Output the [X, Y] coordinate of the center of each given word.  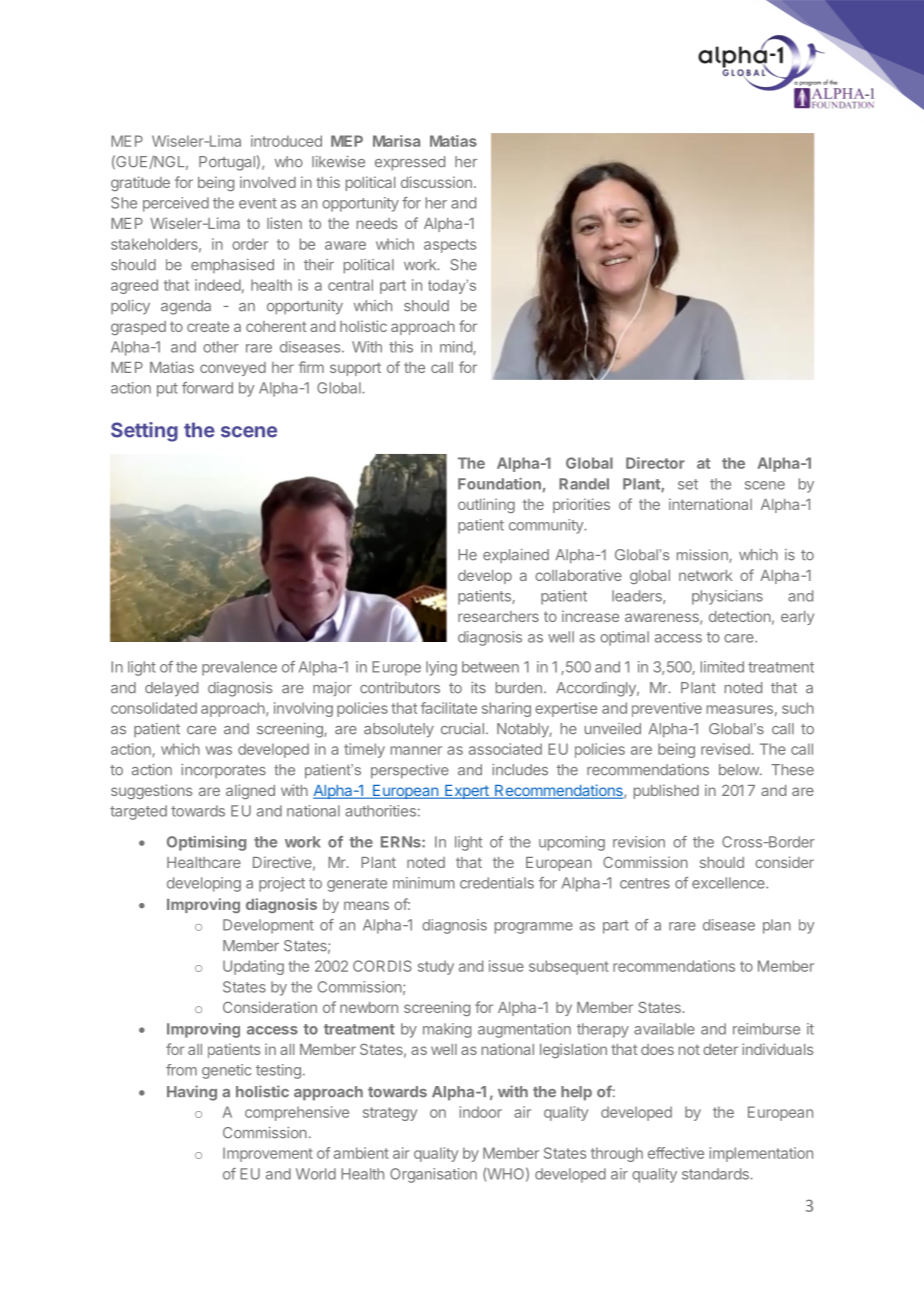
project [282, 884]
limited [722, 667]
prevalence [239, 668]
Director [655, 463]
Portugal [227, 163]
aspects [450, 246]
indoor [481, 1112]
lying [441, 668]
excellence [729, 883]
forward [207, 388]
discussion [436, 182]
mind [457, 348]
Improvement [268, 1154]
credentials [497, 883]
